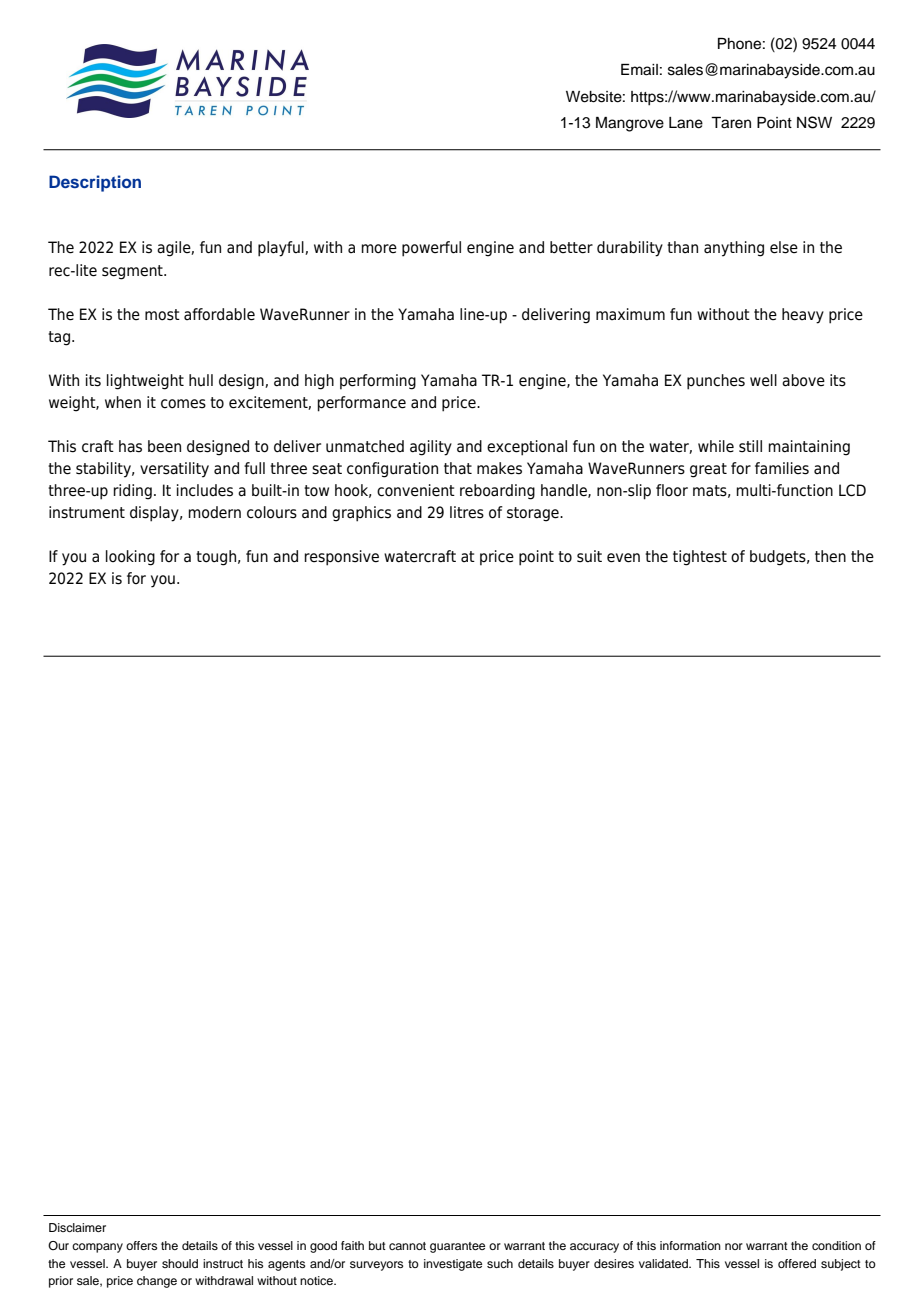 The height and width of the screenshot is (1308, 924). Describe the element at coordinates (130, 558) in the screenshot. I see `looking` at that location.
